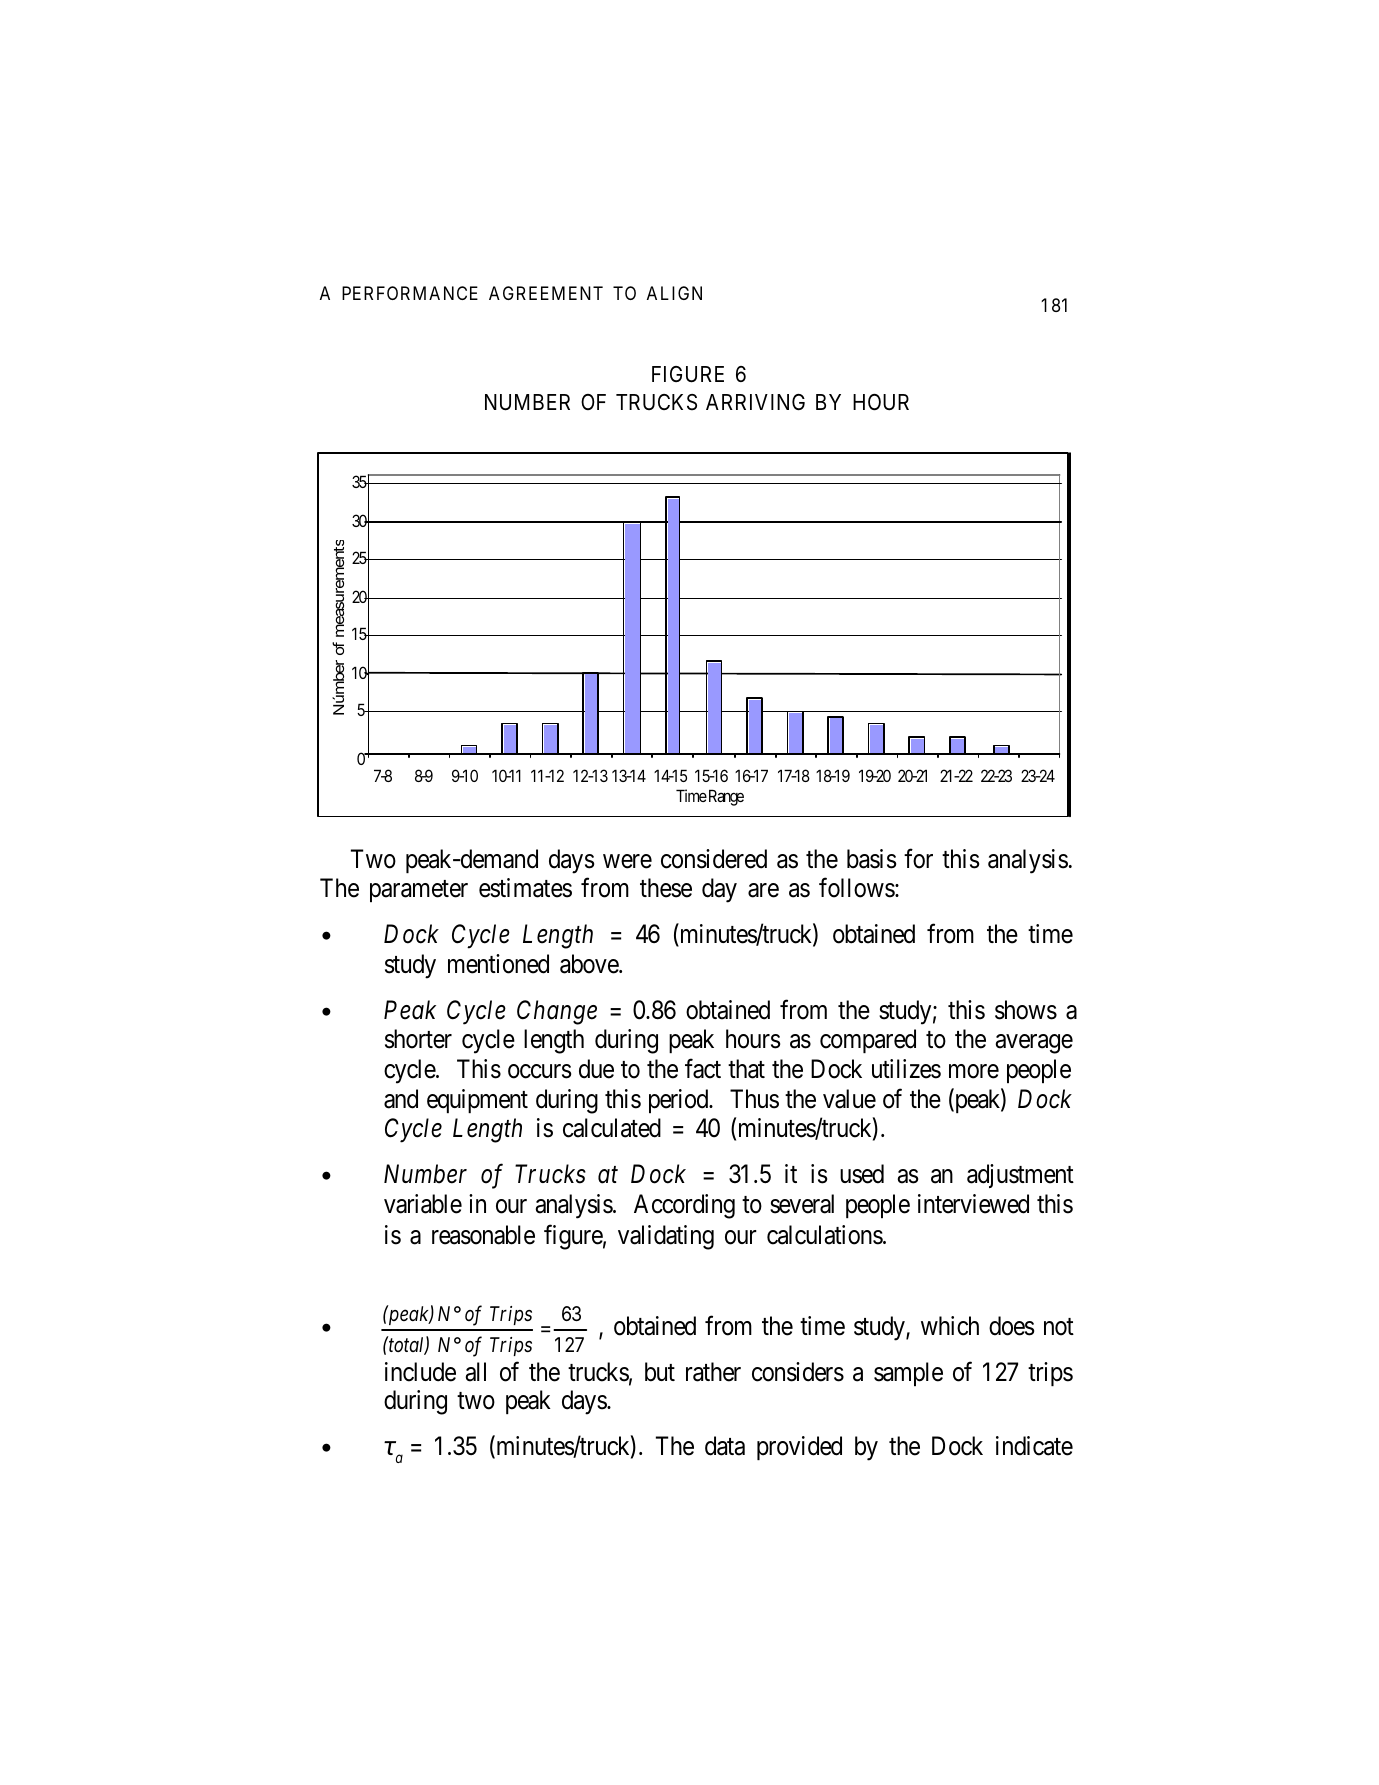 The image size is (1379, 1785). I want to click on AGREEMENT, so click(546, 293).
